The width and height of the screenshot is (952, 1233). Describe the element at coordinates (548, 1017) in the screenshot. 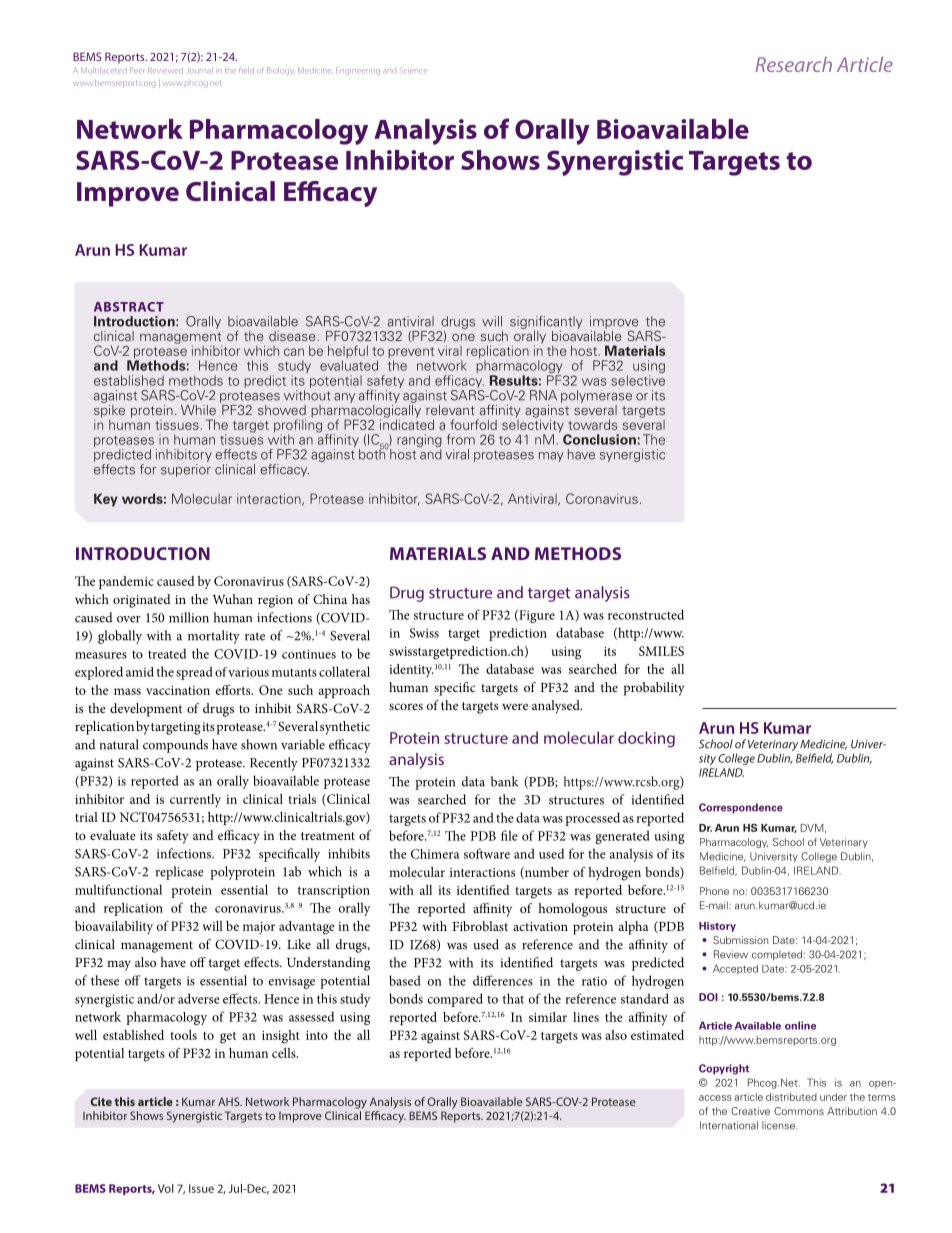

I see `similar` at that location.
